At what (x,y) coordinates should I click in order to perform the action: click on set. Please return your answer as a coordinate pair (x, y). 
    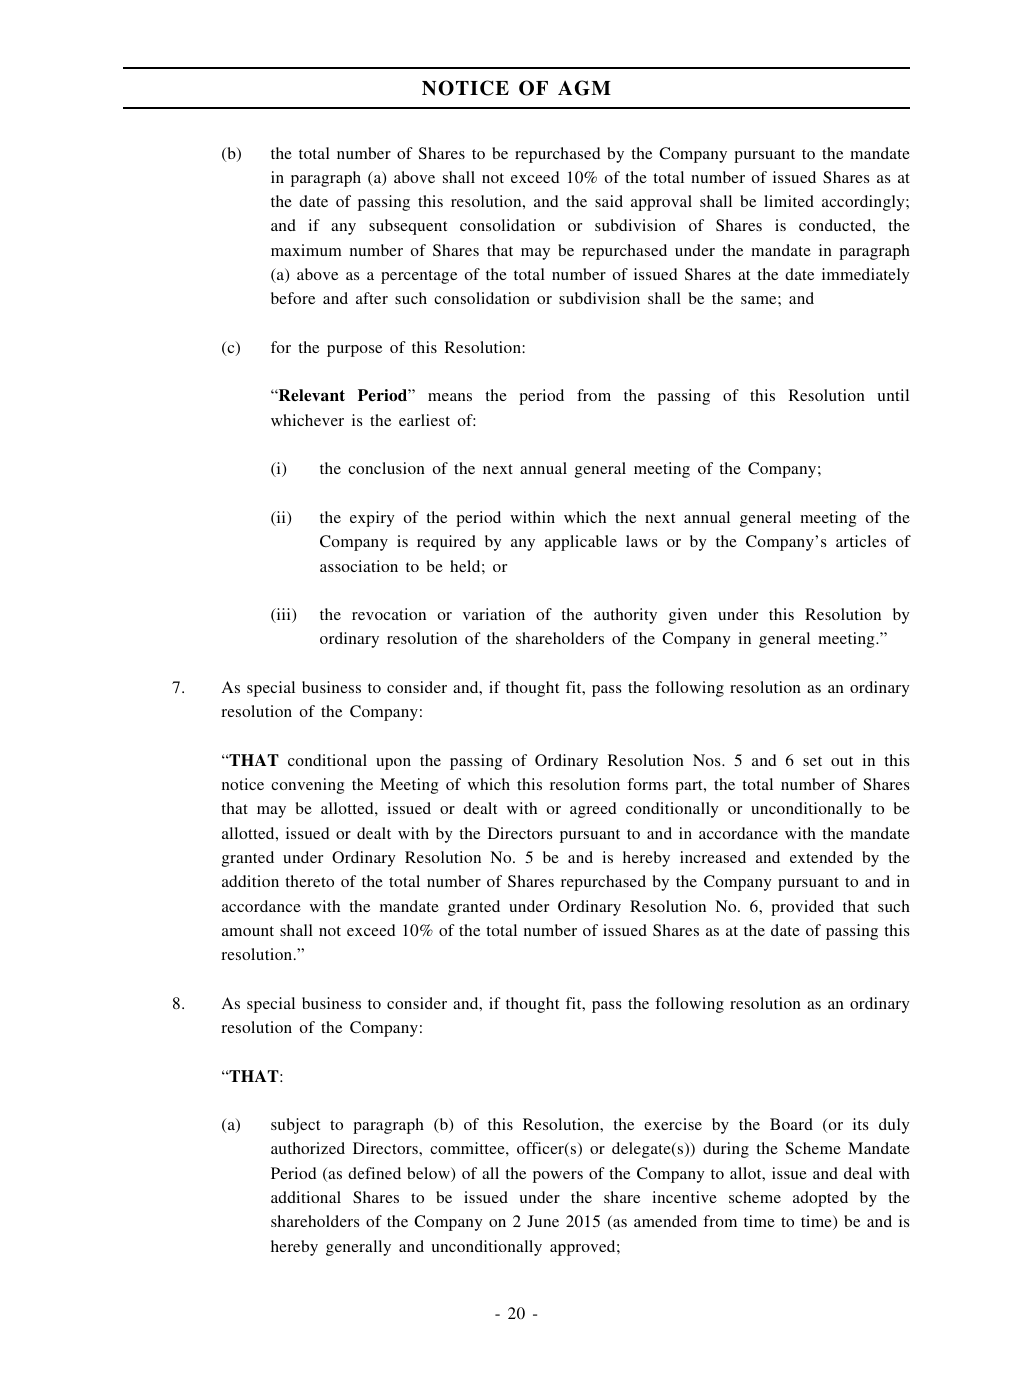
    Looking at the image, I should click on (812, 761).
